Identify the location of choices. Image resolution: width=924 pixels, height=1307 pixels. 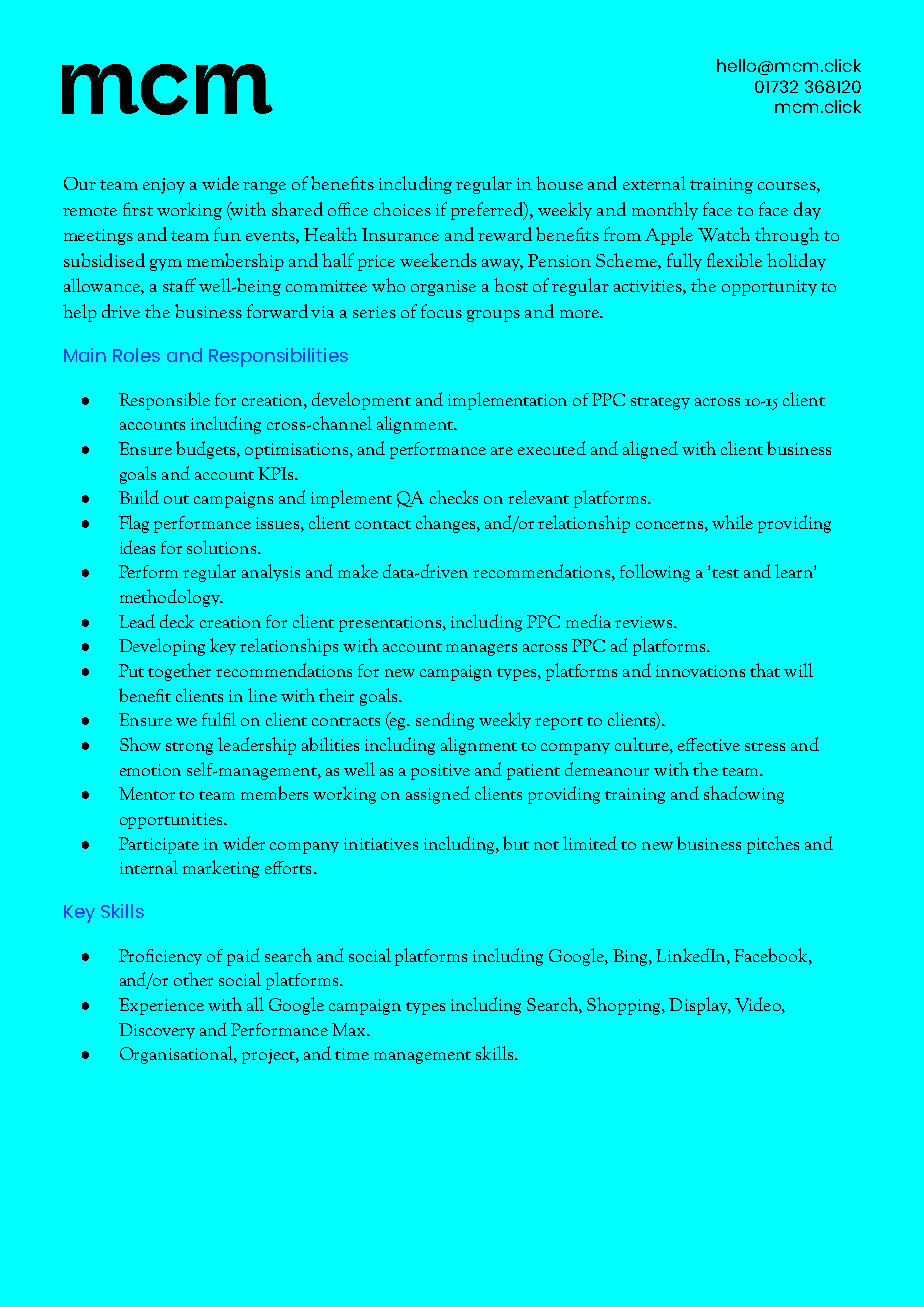
(402, 209).
